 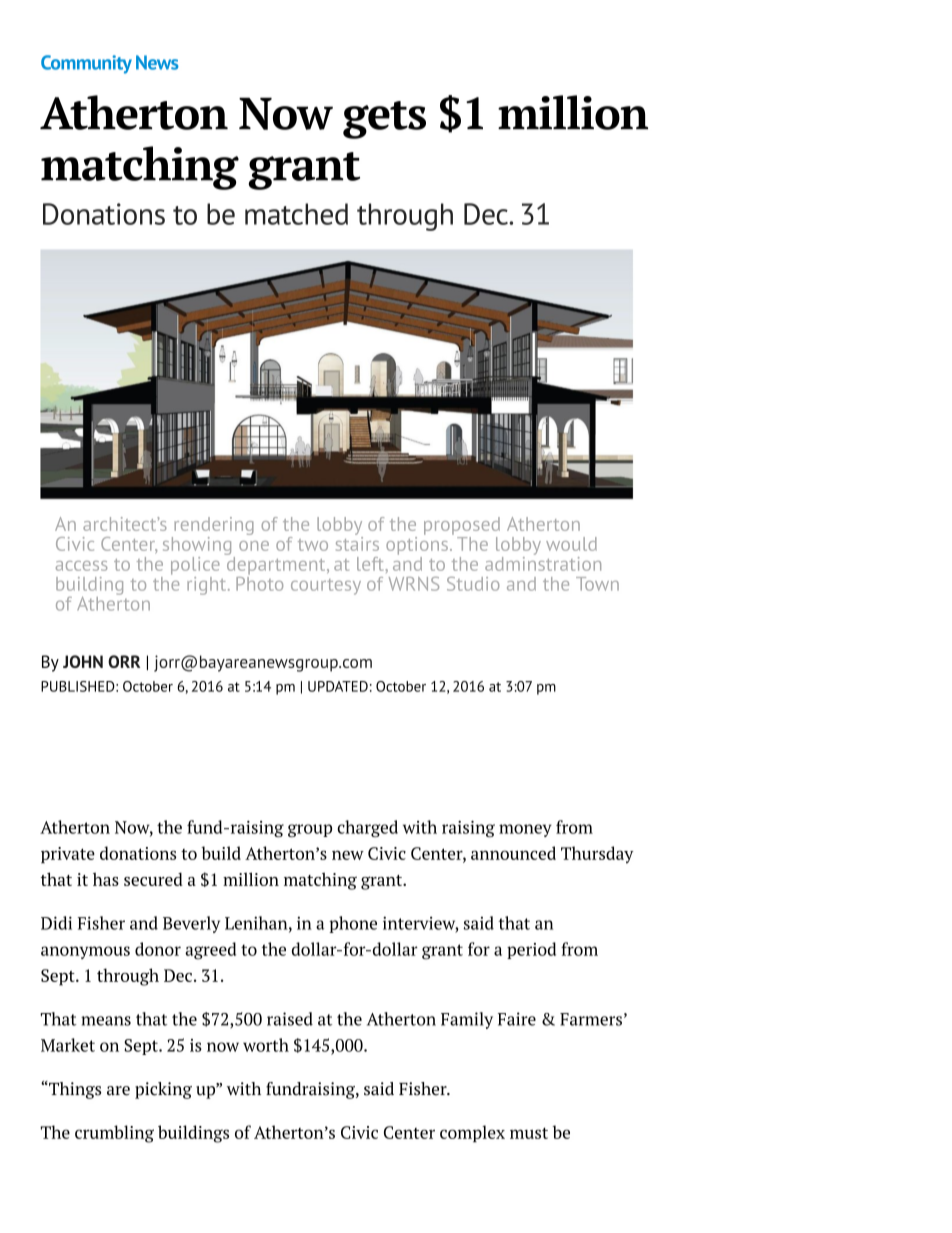 I want to click on crumbling, so click(x=114, y=1134).
